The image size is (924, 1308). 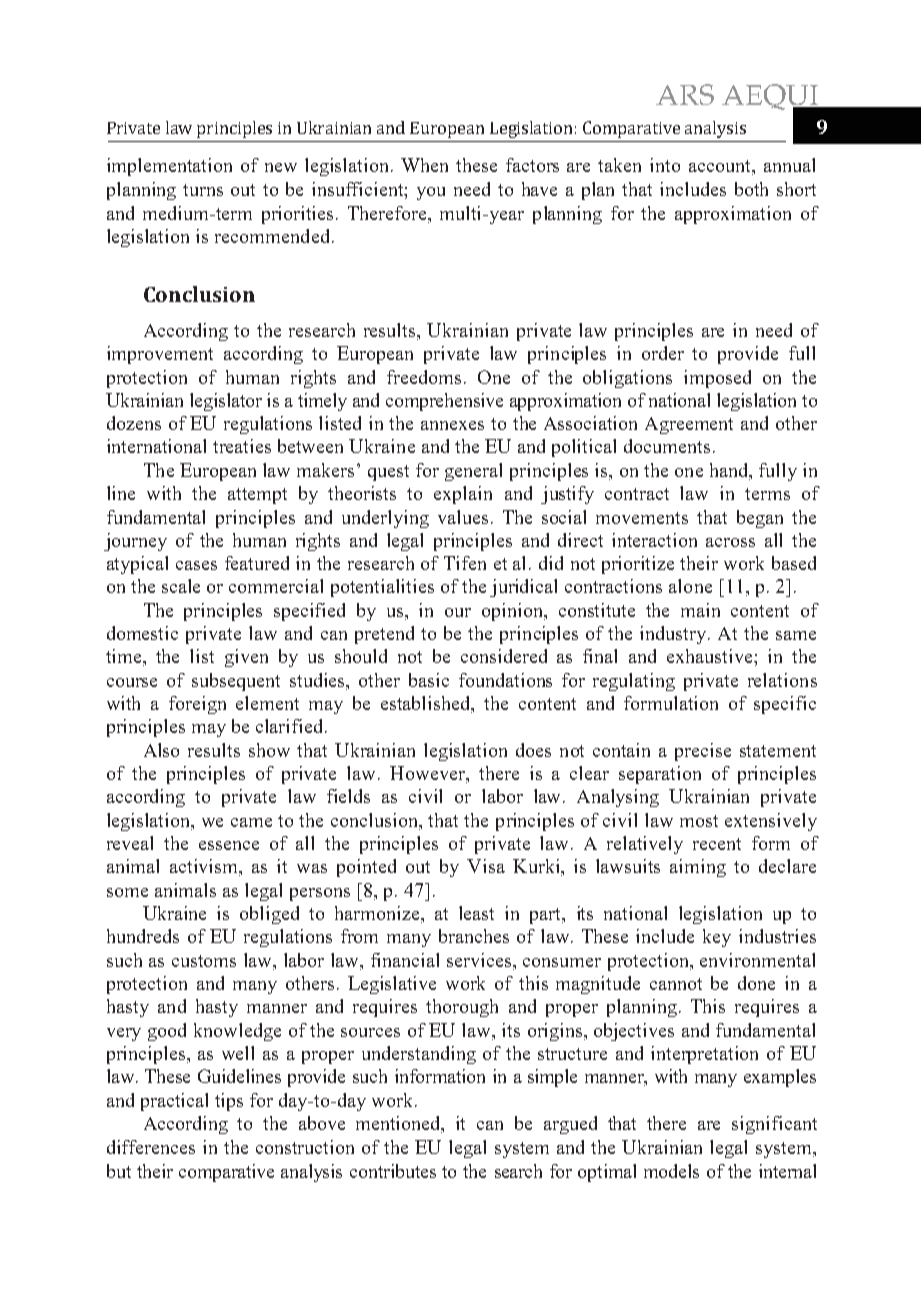 I want to click on implementation, so click(x=169, y=167).
